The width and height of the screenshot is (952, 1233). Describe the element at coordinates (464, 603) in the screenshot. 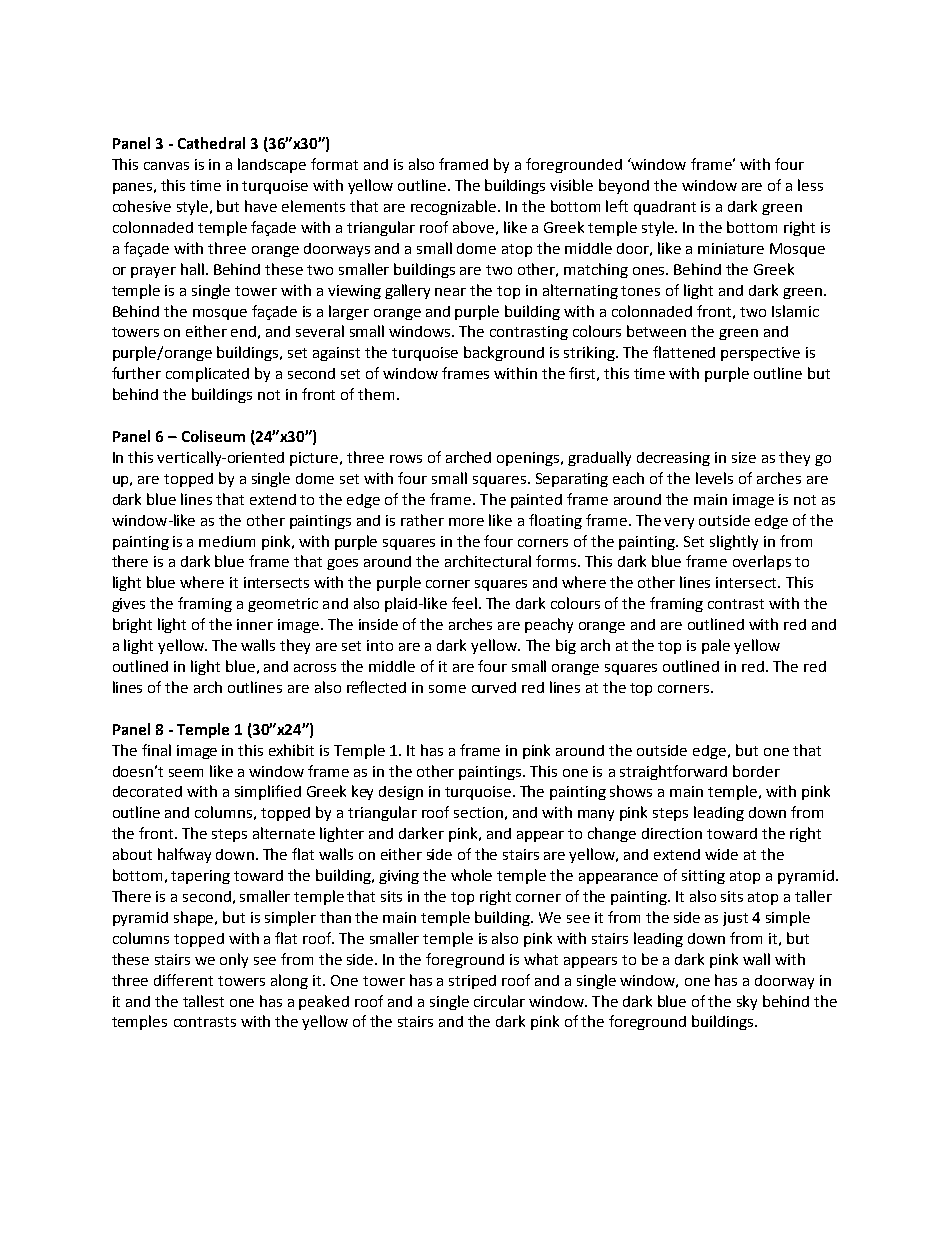

I see `feel` at that location.
